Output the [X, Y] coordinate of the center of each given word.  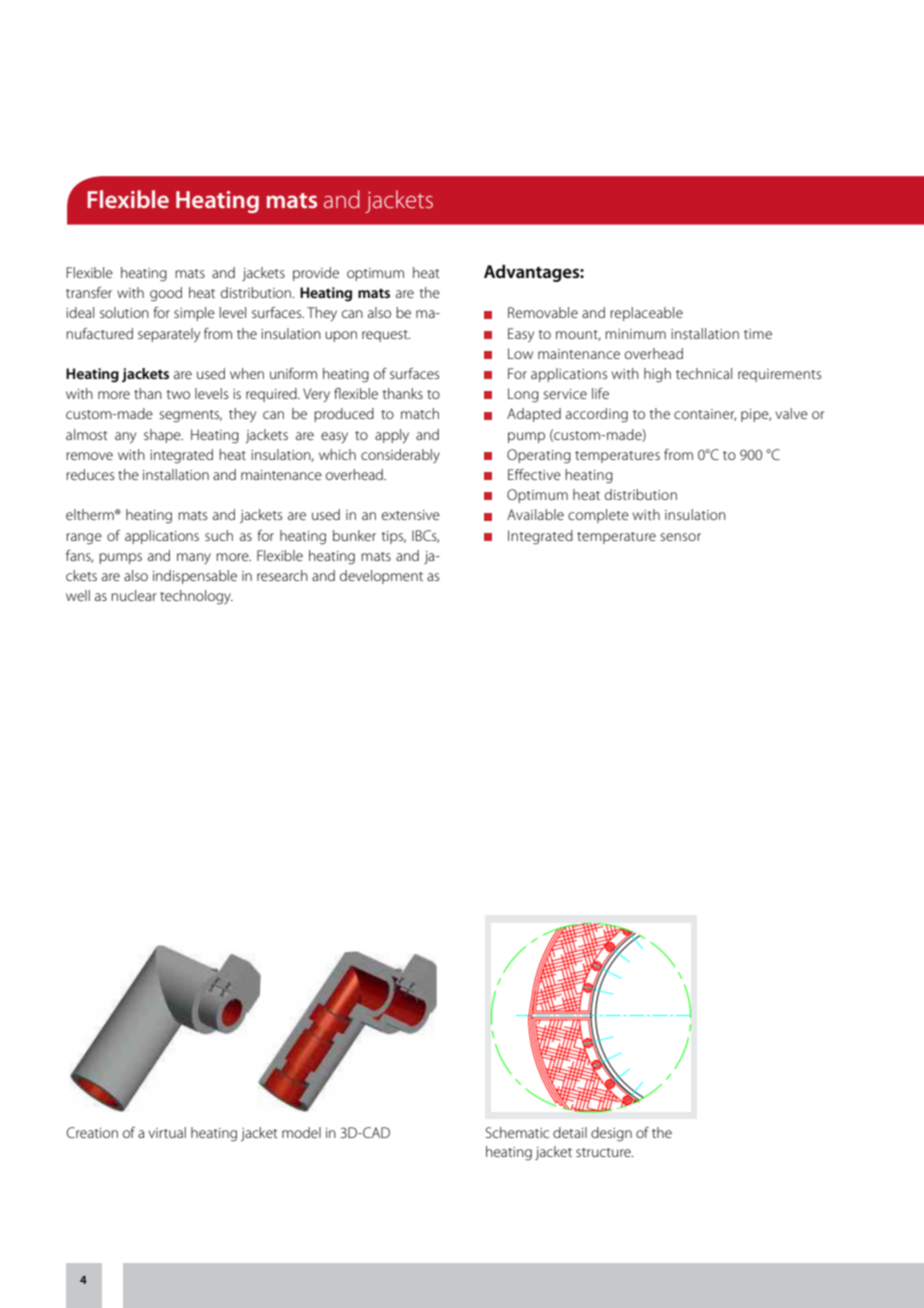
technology [196, 597]
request [386, 336]
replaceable [646, 314]
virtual [167, 1132]
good [166, 294]
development [381, 577]
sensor [680, 537]
